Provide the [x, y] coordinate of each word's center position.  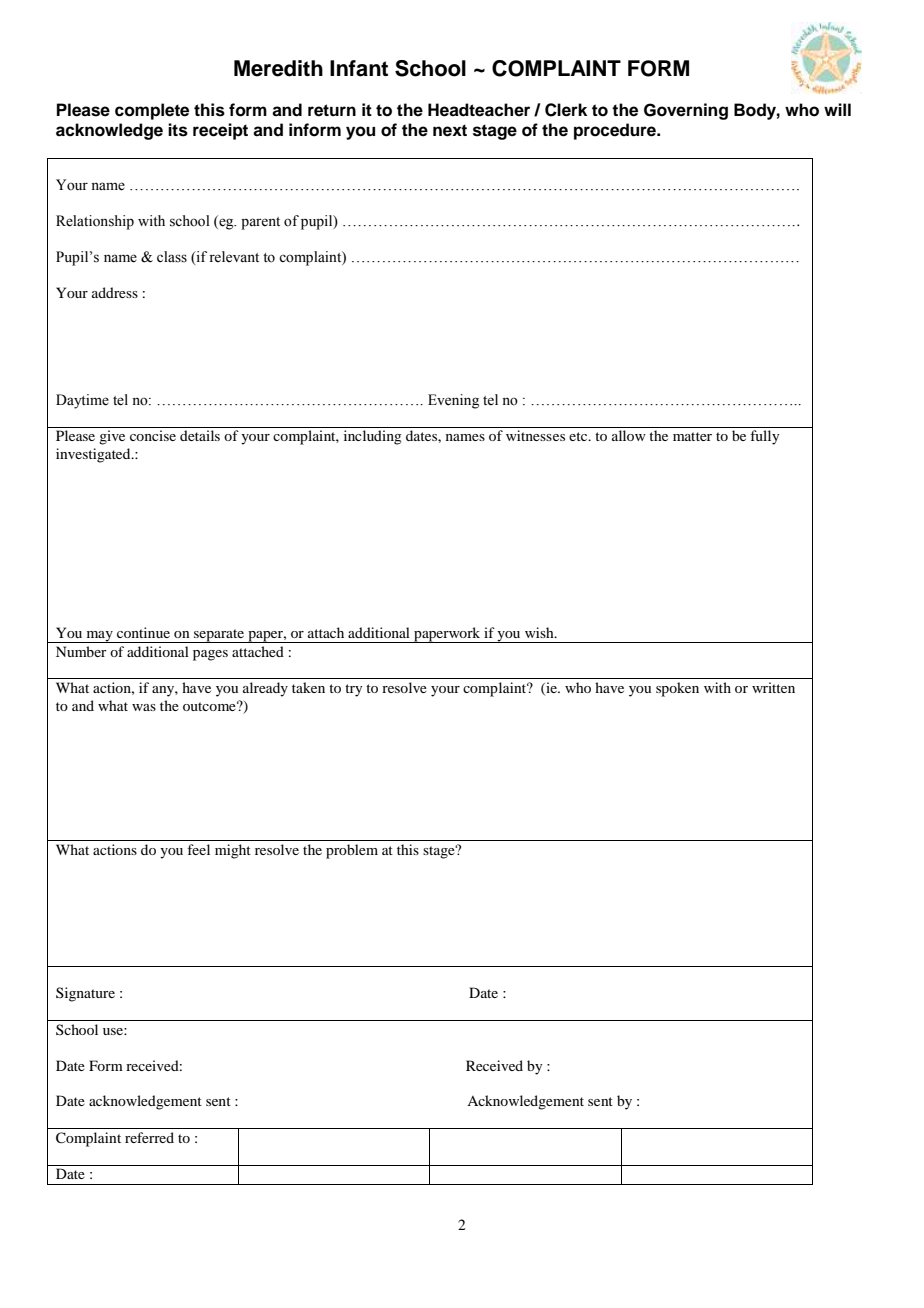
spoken [677, 689]
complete [152, 111]
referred [149, 1137]
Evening [453, 401]
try [353, 690]
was [144, 707]
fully [764, 437]
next [450, 130]
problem [352, 851]
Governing [686, 111]
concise [153, 435]
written [773, 687]
